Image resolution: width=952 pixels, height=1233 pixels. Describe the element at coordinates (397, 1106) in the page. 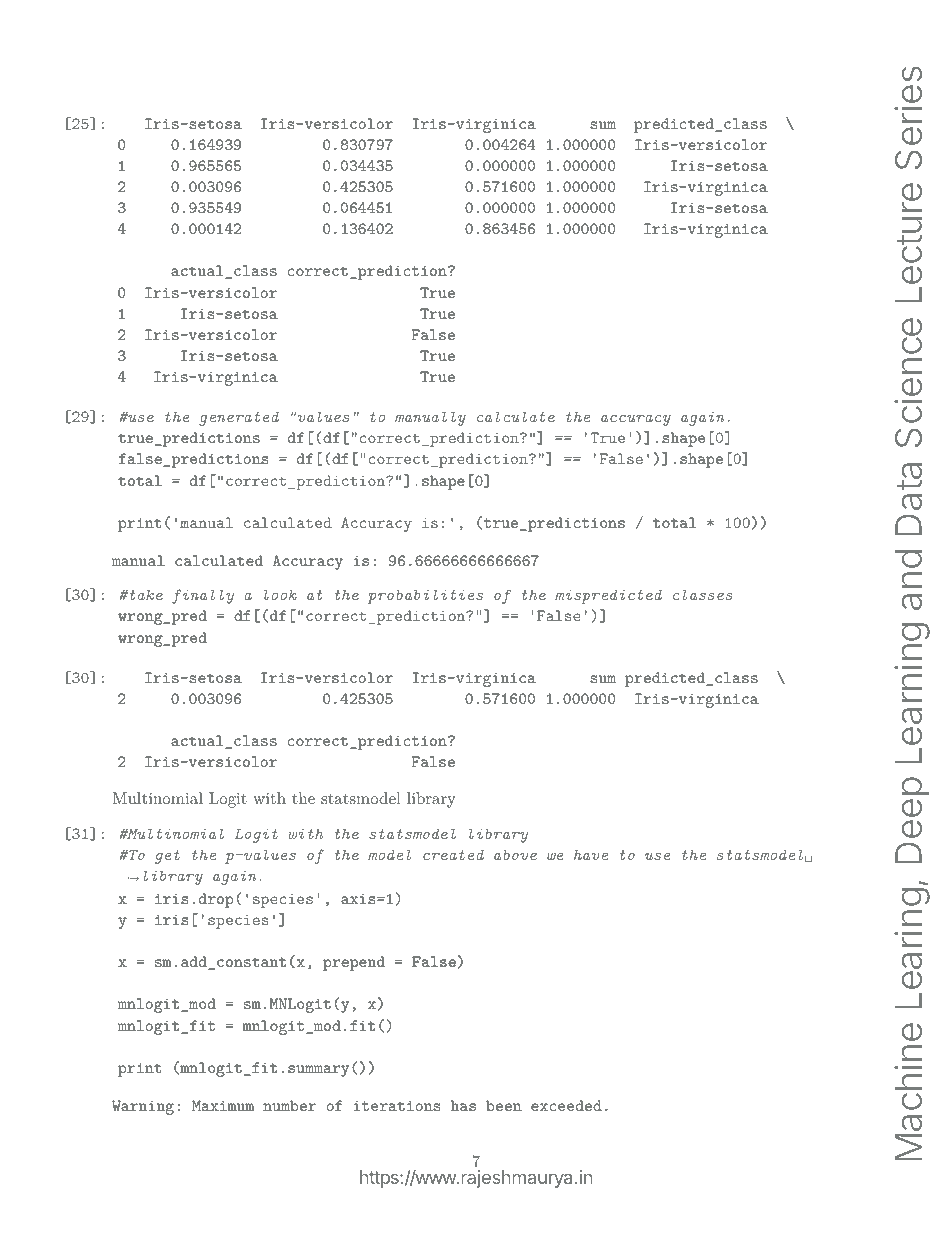

I see `iterations` at that location.
